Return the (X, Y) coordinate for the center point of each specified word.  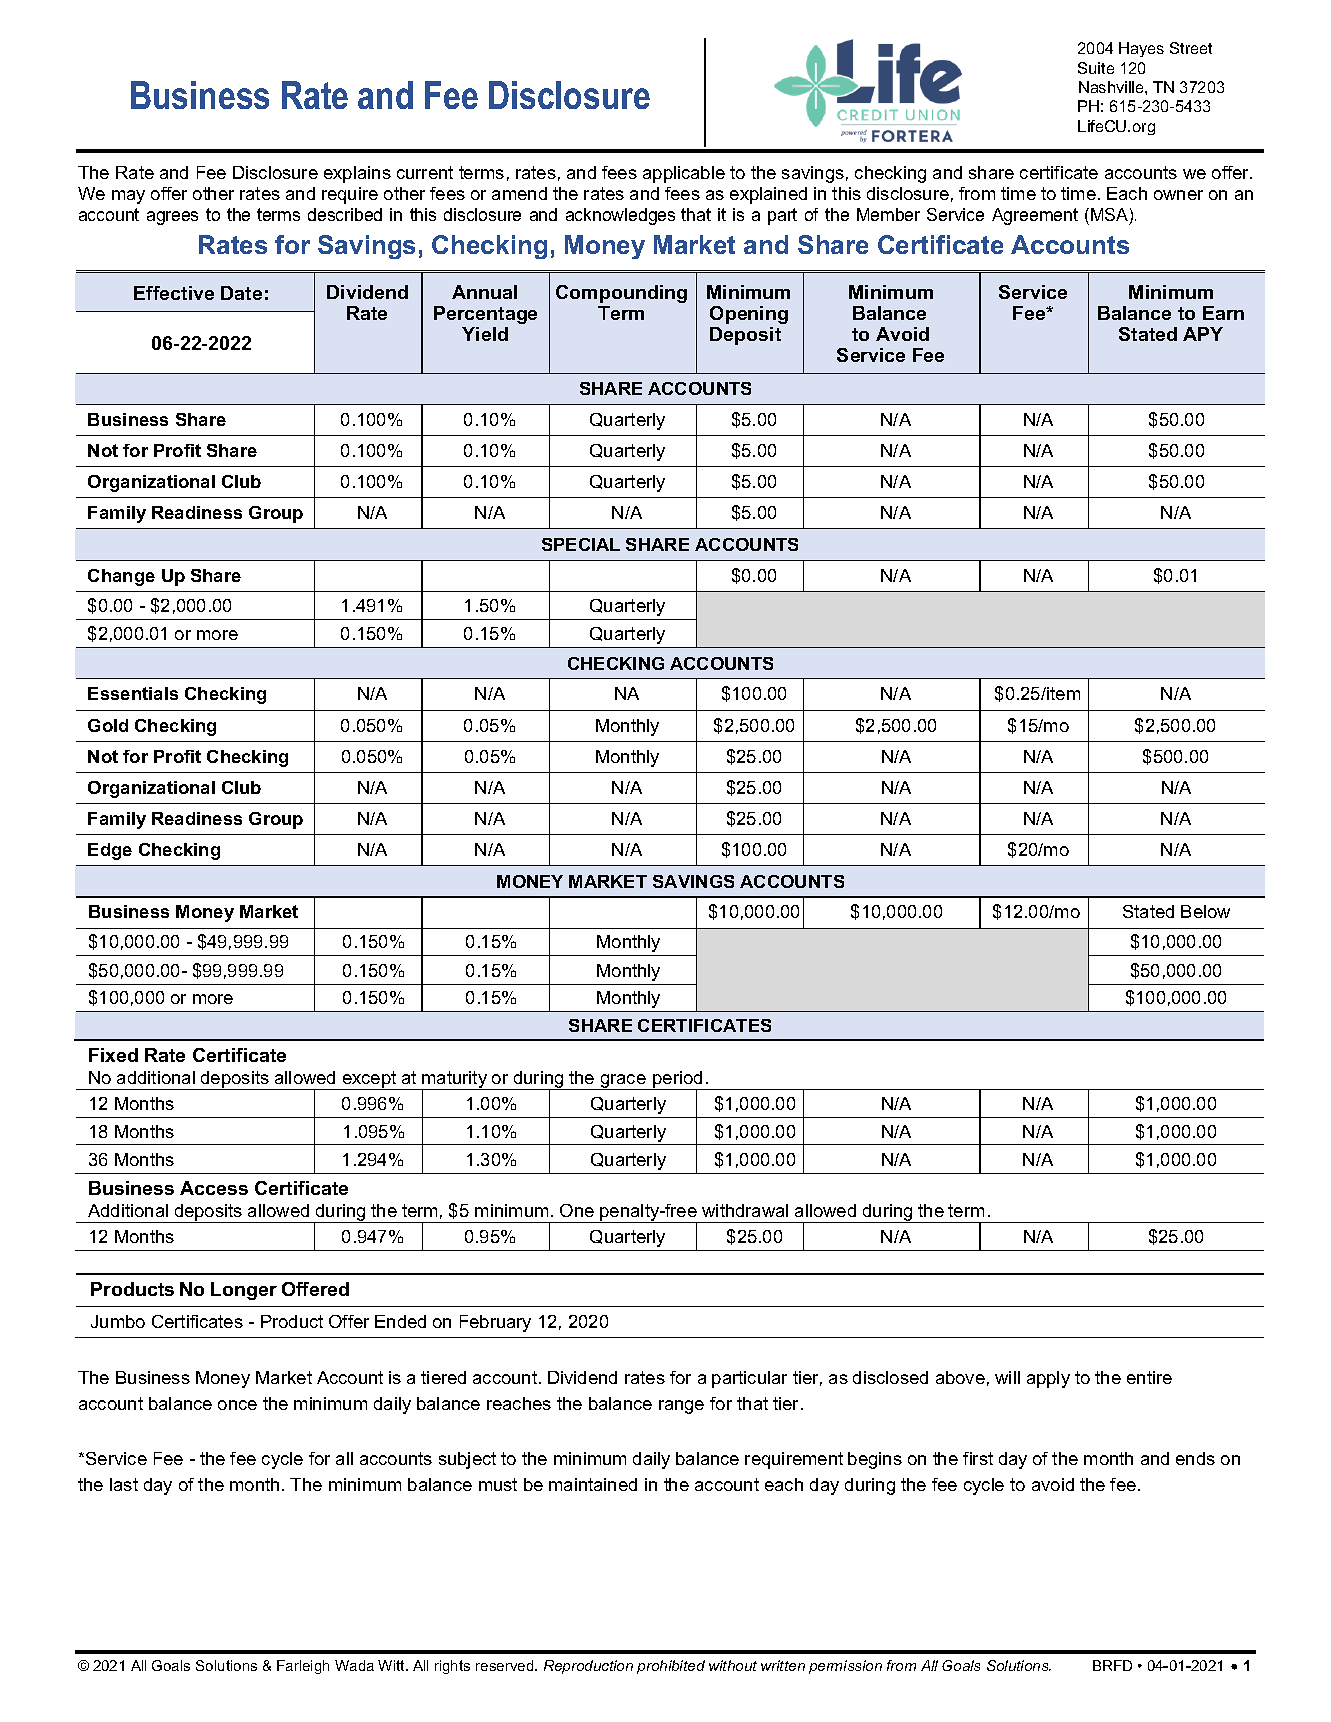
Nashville (1112, 87)
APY (1203, 334)
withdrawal (745, 1210)
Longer (244, 1291)
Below (1205, 911)
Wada (354, 1665)
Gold (108, 725)
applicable (684, 174)
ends (1195, 1458)
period (678, 1080)
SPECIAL (581, 544)
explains (357, 174)
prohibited (671, 1667)
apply (1048, 1379)
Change (121, 577)
